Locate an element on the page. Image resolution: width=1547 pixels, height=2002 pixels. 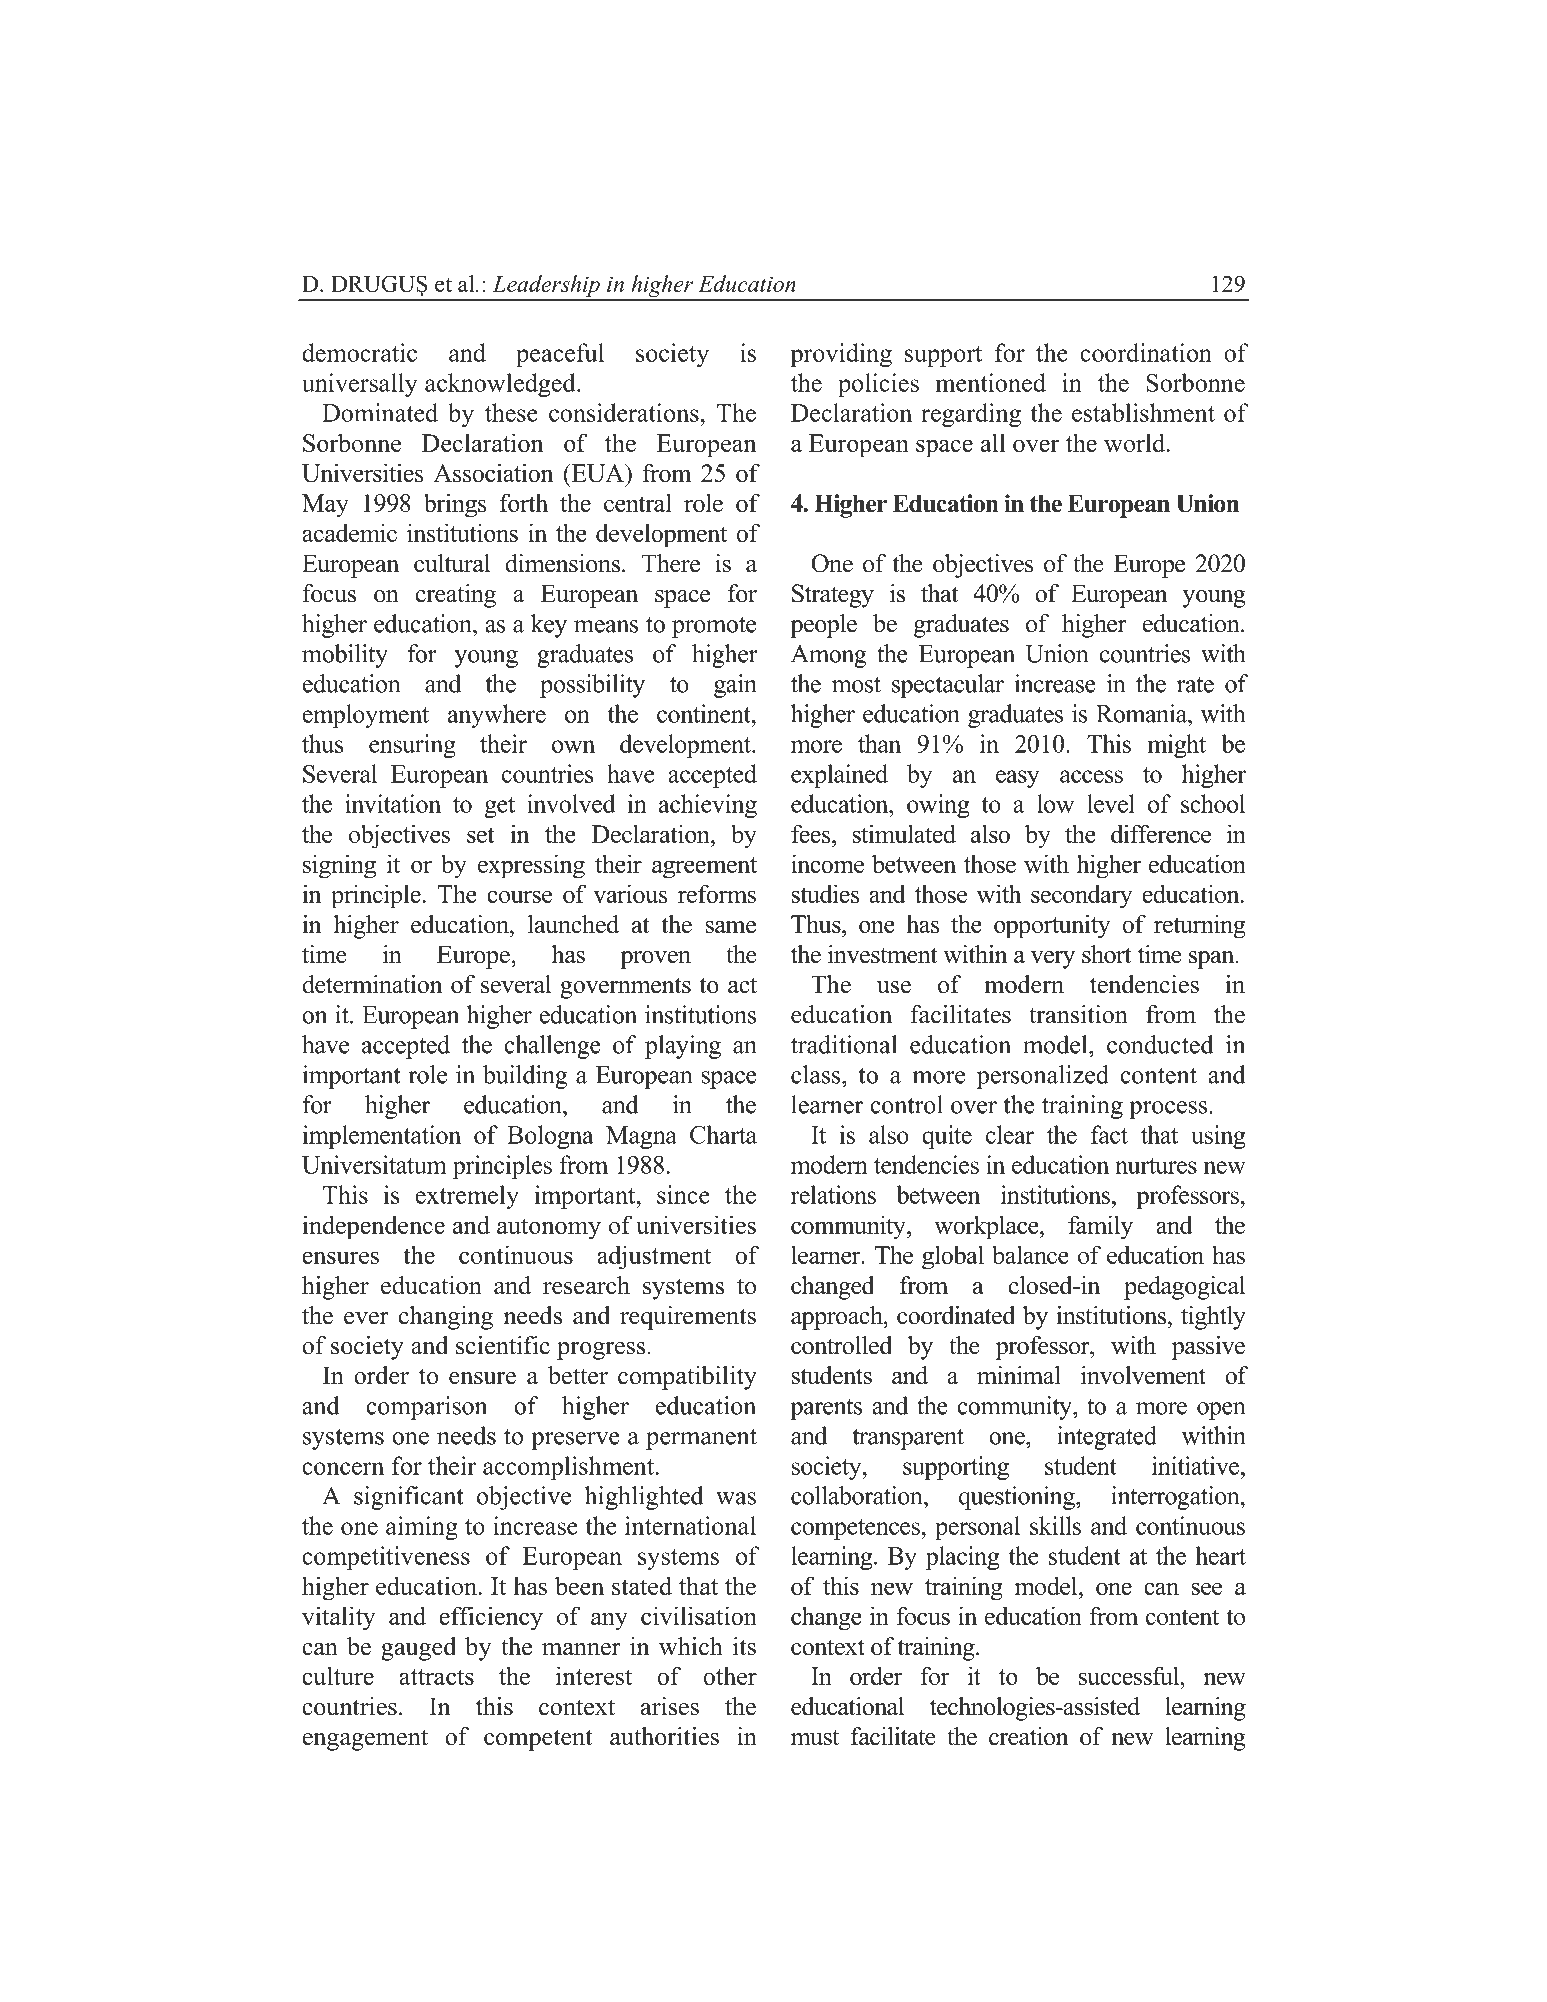
attracts is located at coordinates (436, 1677).
